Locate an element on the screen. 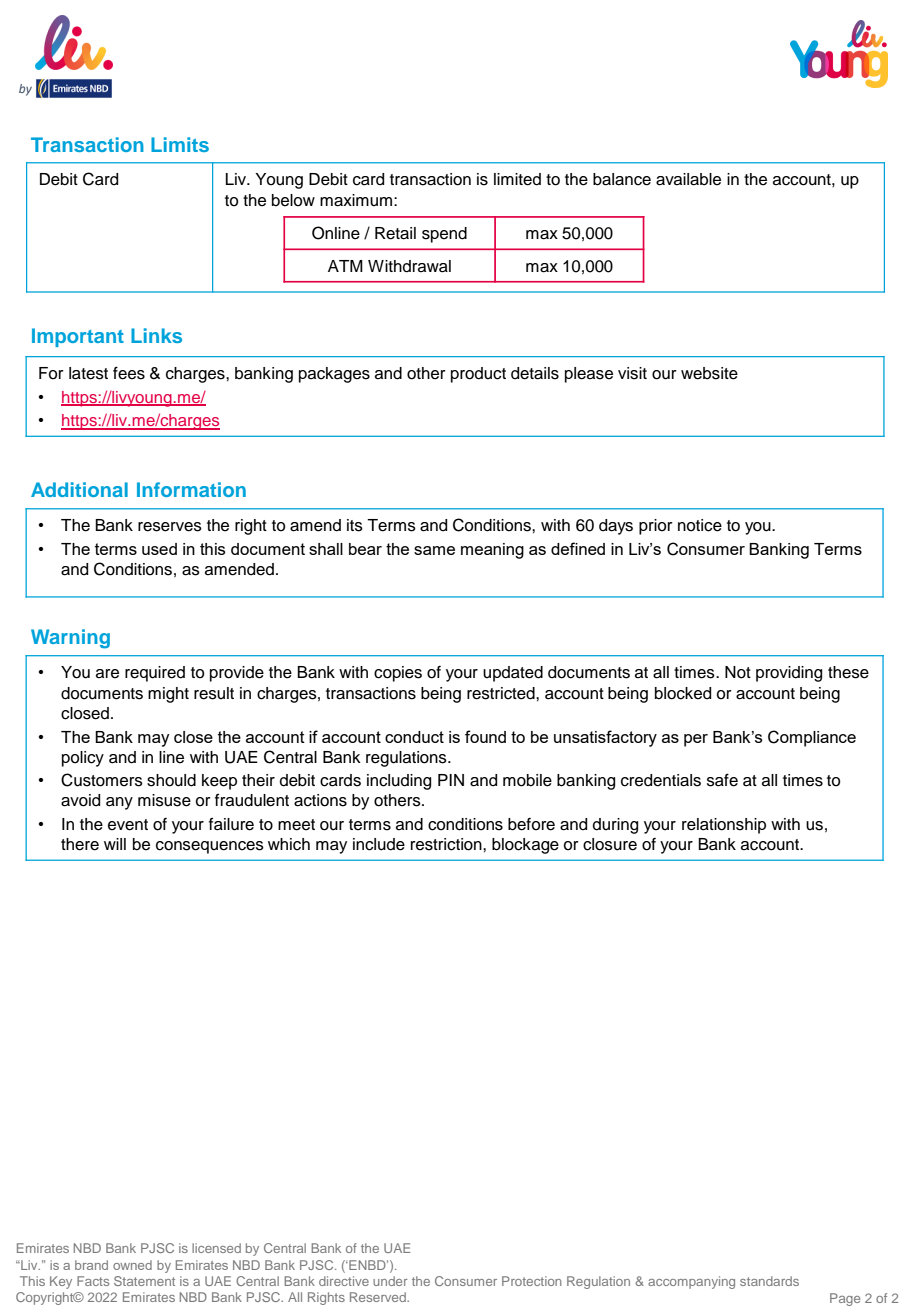 The image size is (911, 1316). owned is located at coordinates (132, 1265).
